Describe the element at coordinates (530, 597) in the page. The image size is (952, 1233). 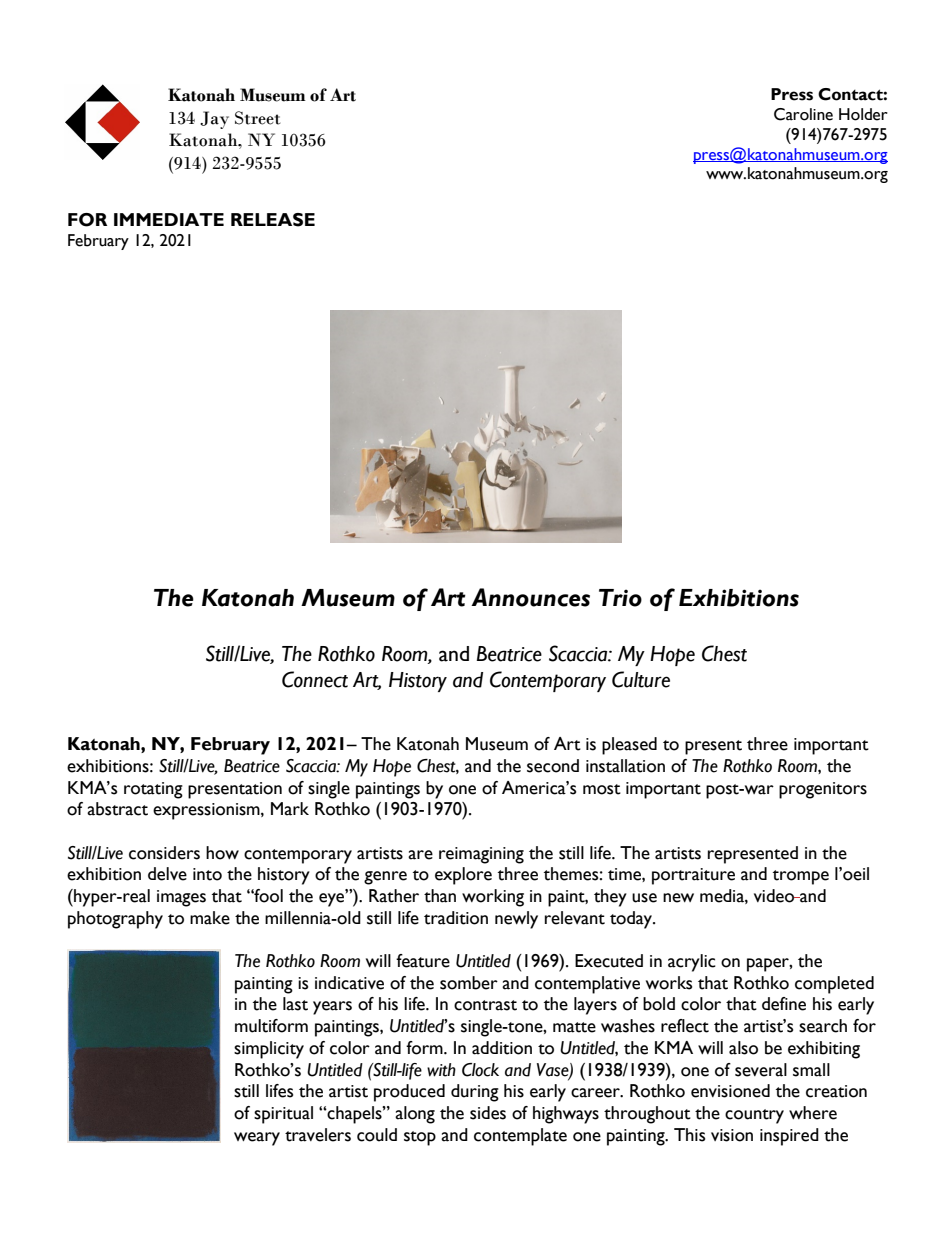
I see `Announces` at that location.
